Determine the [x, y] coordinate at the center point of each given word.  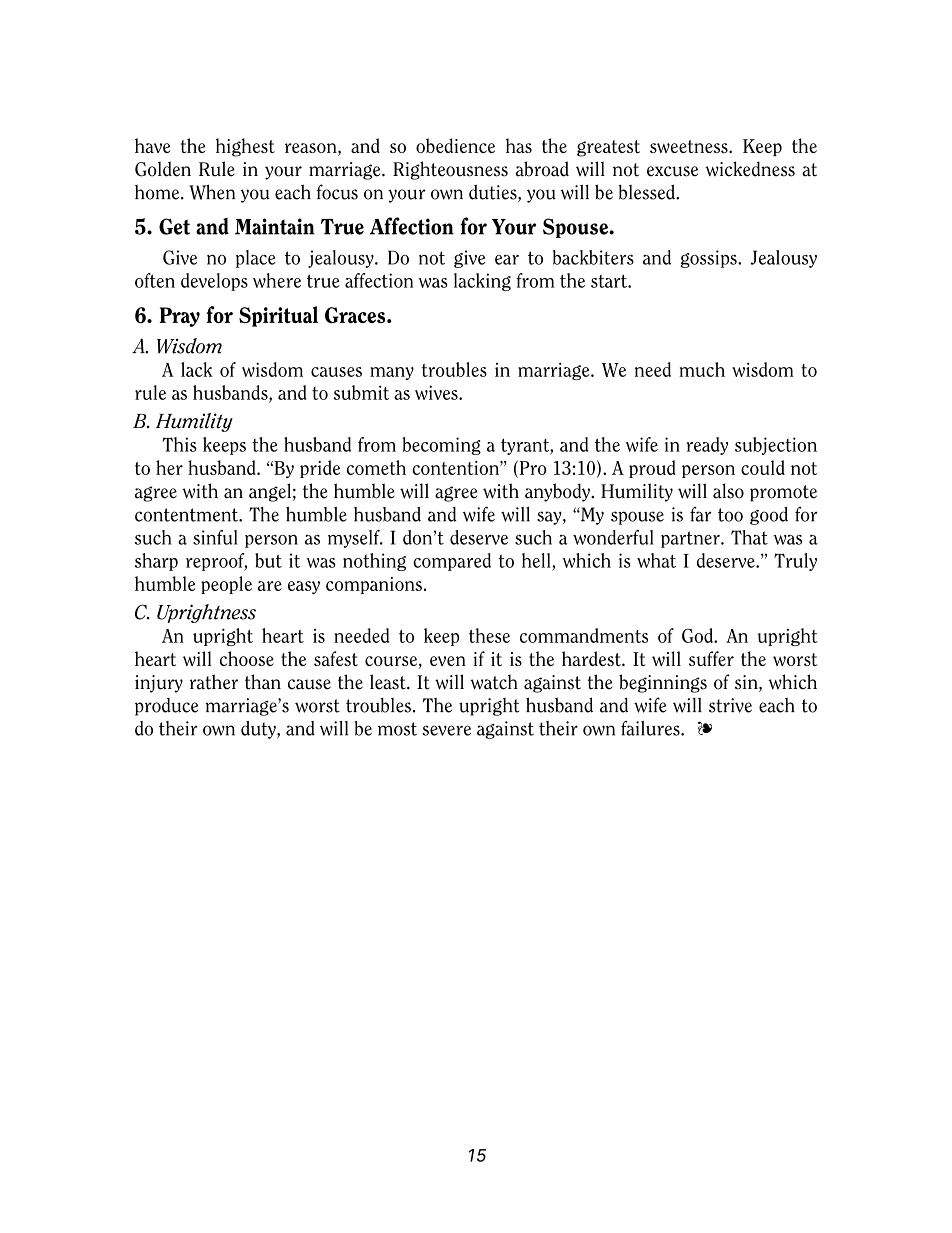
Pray [180, 317]
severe [446, 730]
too [730, 515]
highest [245, 147]
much [702, 369]
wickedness [750, 169]
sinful [215, 537]
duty [259, 730]
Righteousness [450, 170]
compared [452, 562]
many [392, 373]
